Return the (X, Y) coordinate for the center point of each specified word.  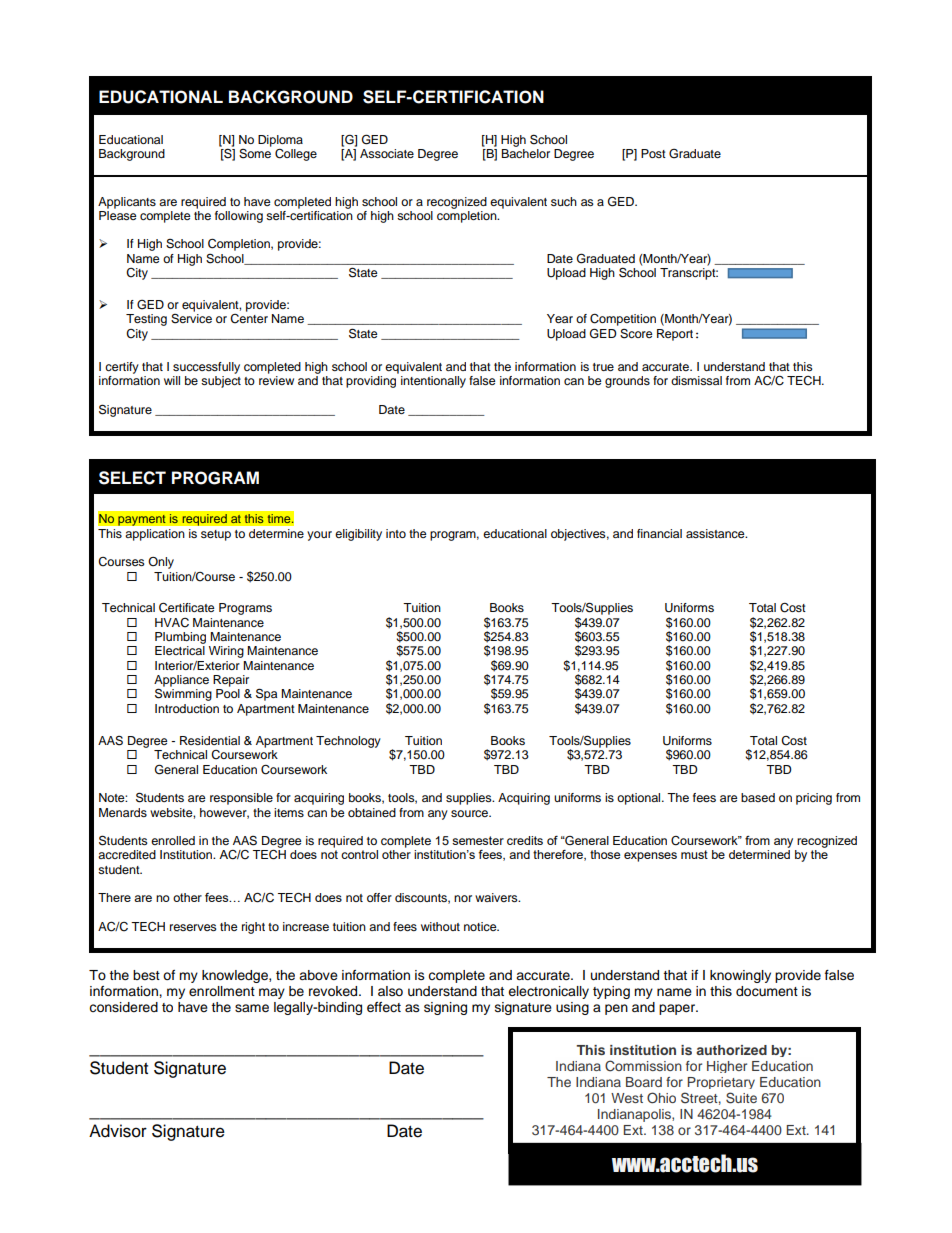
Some (255, 152)
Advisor (118, 1131)
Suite (741, 1098)
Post (653, 153)
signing (445, 1008)
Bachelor (525, 153)
